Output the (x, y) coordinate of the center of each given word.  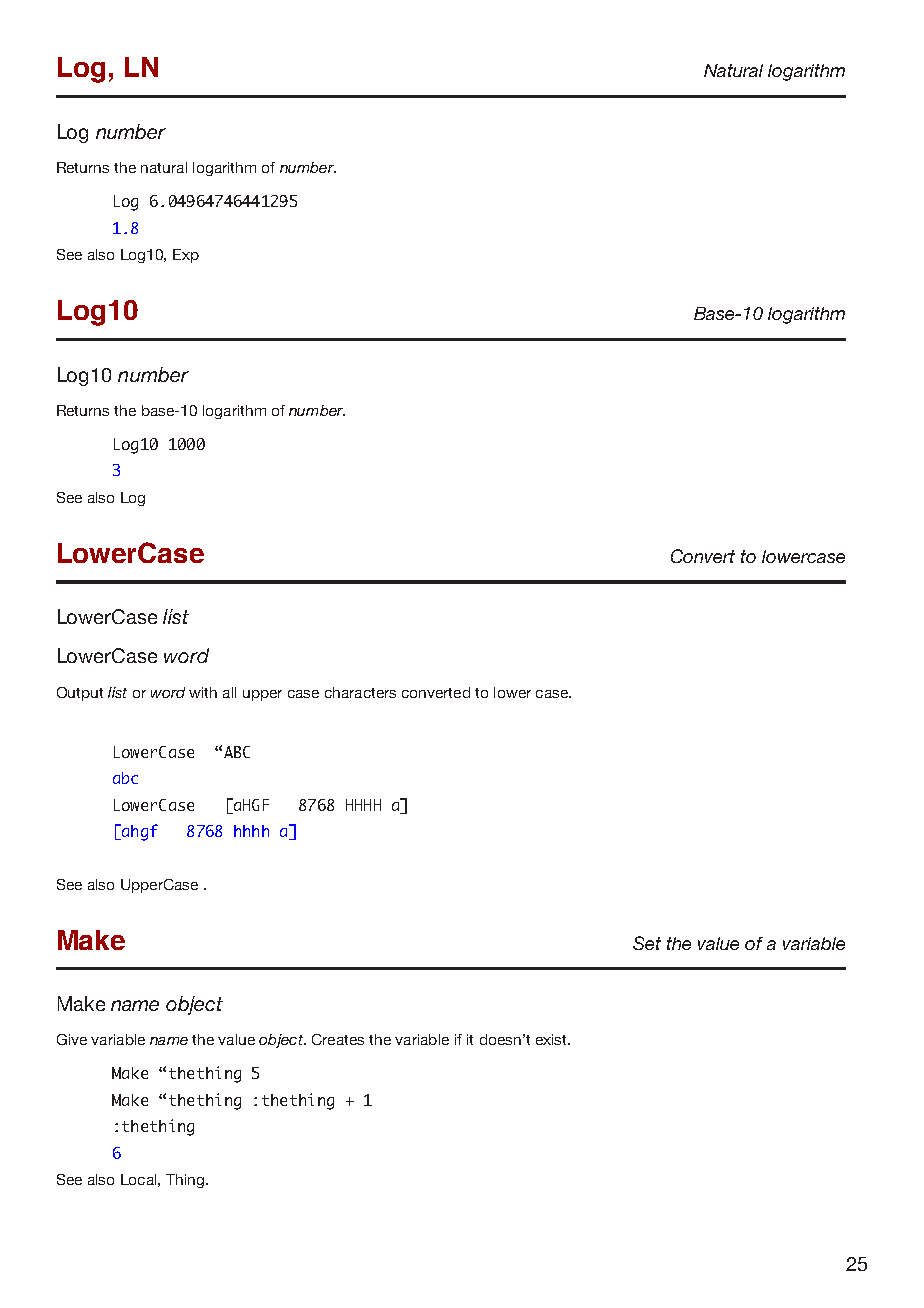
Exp (186, 256)
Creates (338, 1039)
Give (72, 1039)
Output (80, 694)
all (229, 692)
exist (552, 1039)
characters (360, 692)
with (203, 692)
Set (647, 943)
